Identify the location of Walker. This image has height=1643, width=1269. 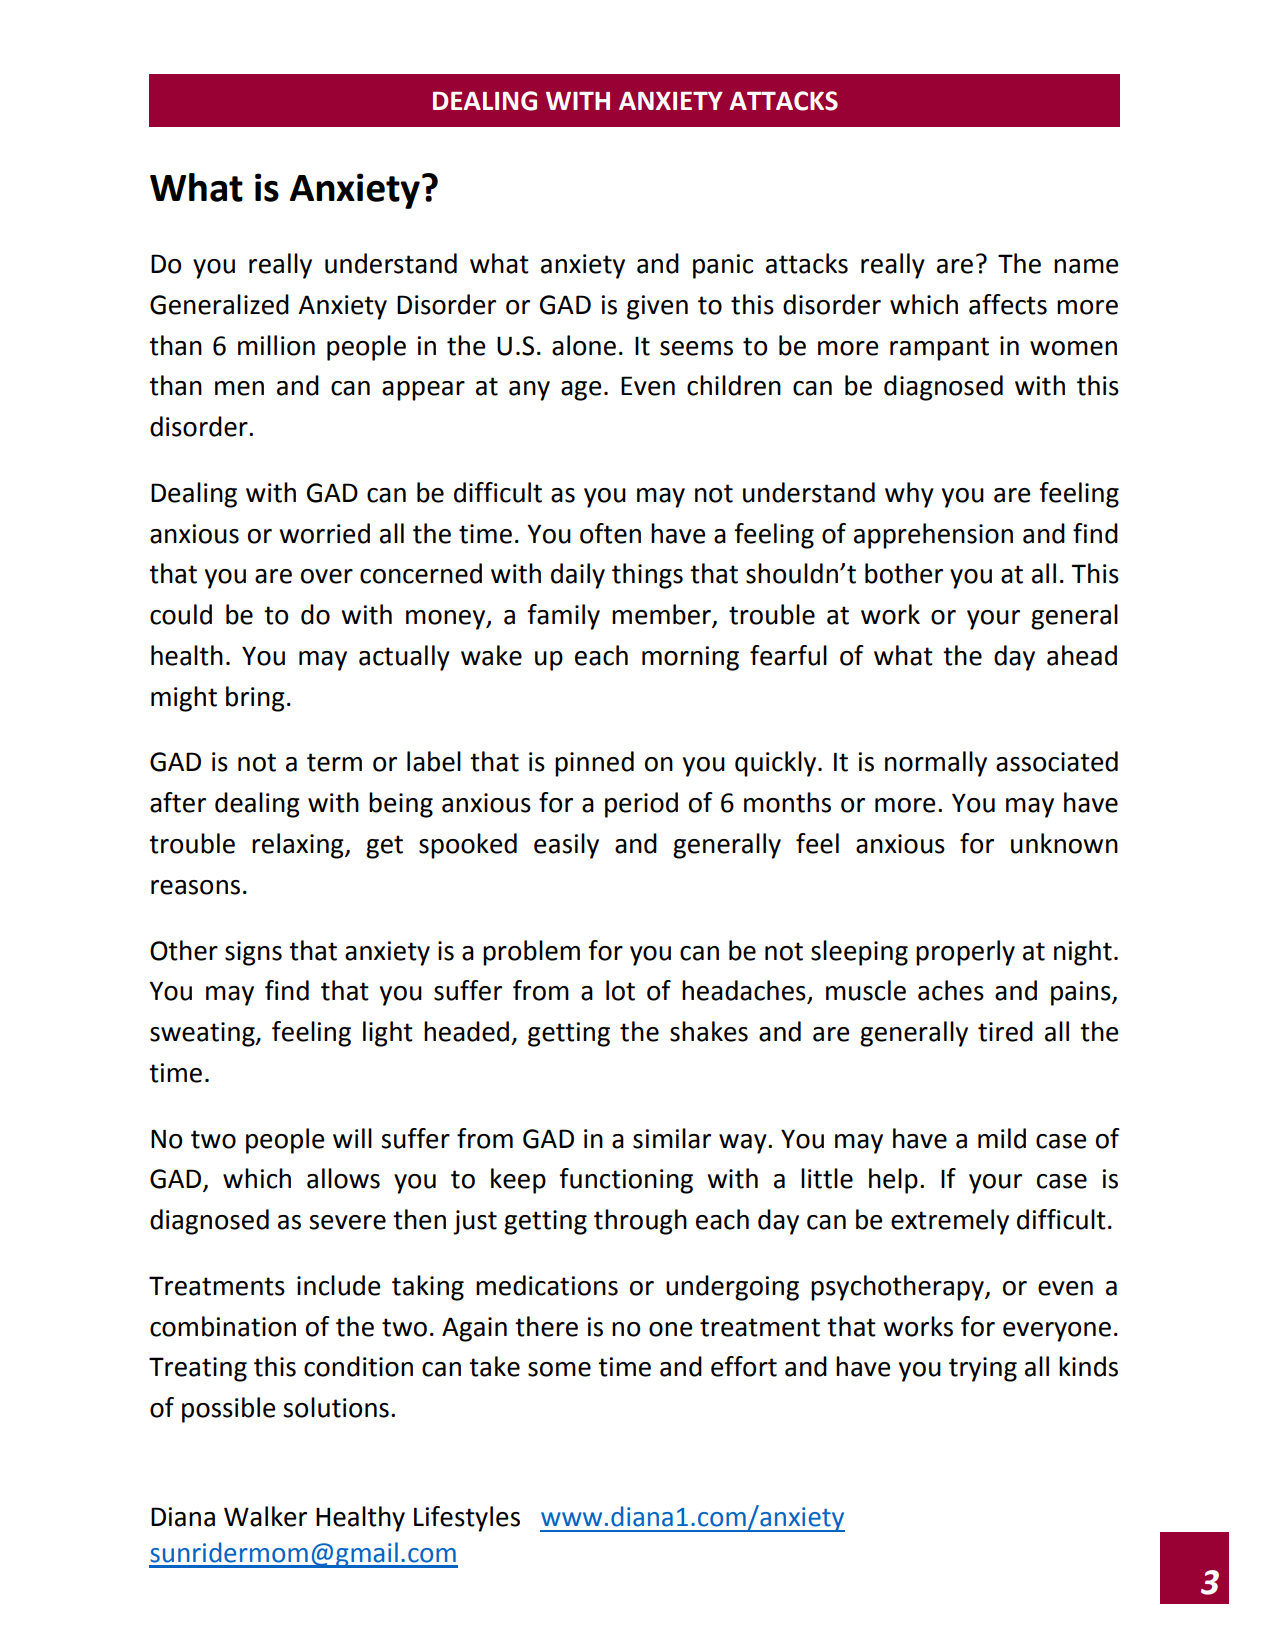
(265, 1516).
